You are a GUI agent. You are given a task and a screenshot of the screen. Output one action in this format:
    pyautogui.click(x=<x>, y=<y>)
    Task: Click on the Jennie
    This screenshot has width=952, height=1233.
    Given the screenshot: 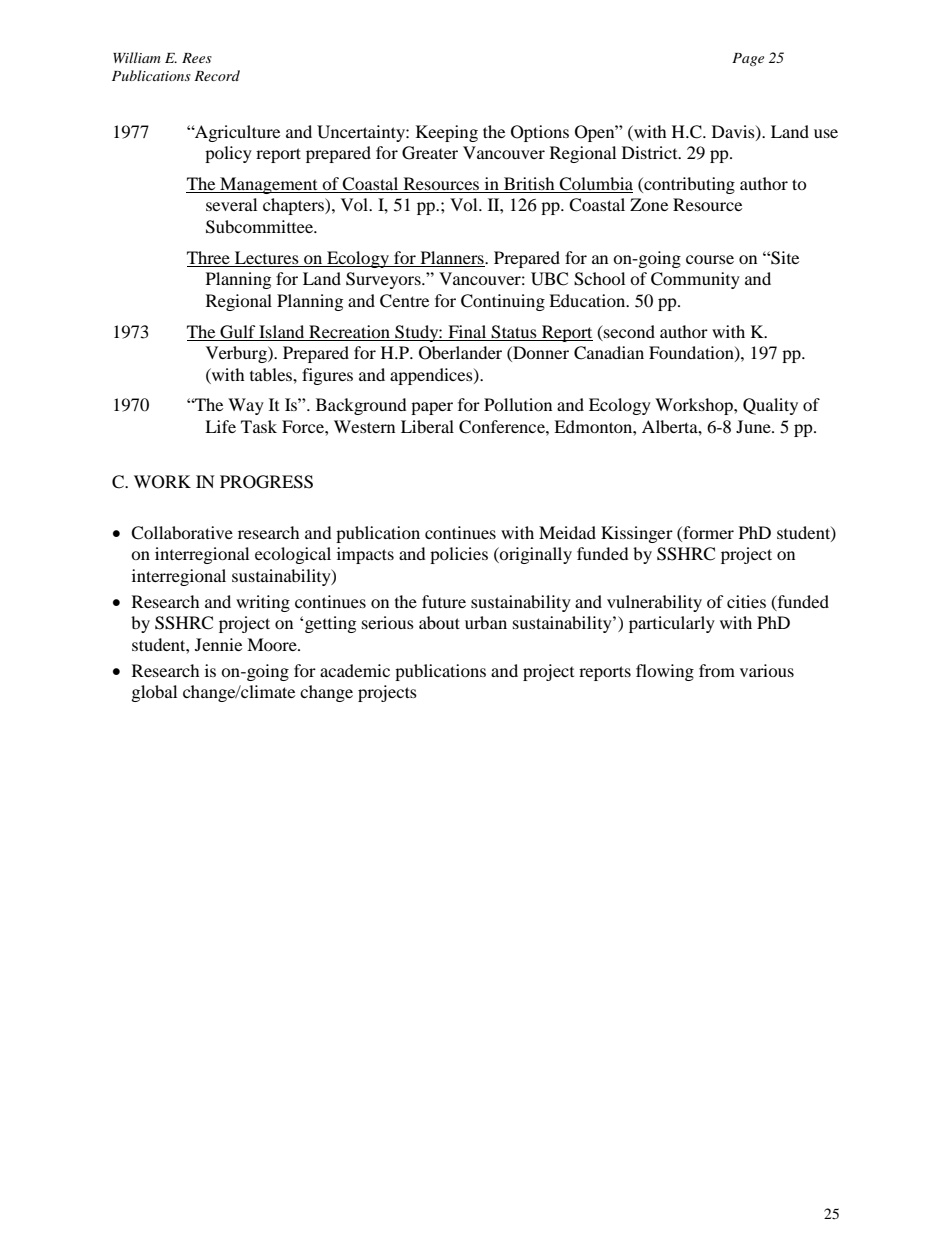 What is the action you would take?
    pyautogui.click(x=218, y=644)
